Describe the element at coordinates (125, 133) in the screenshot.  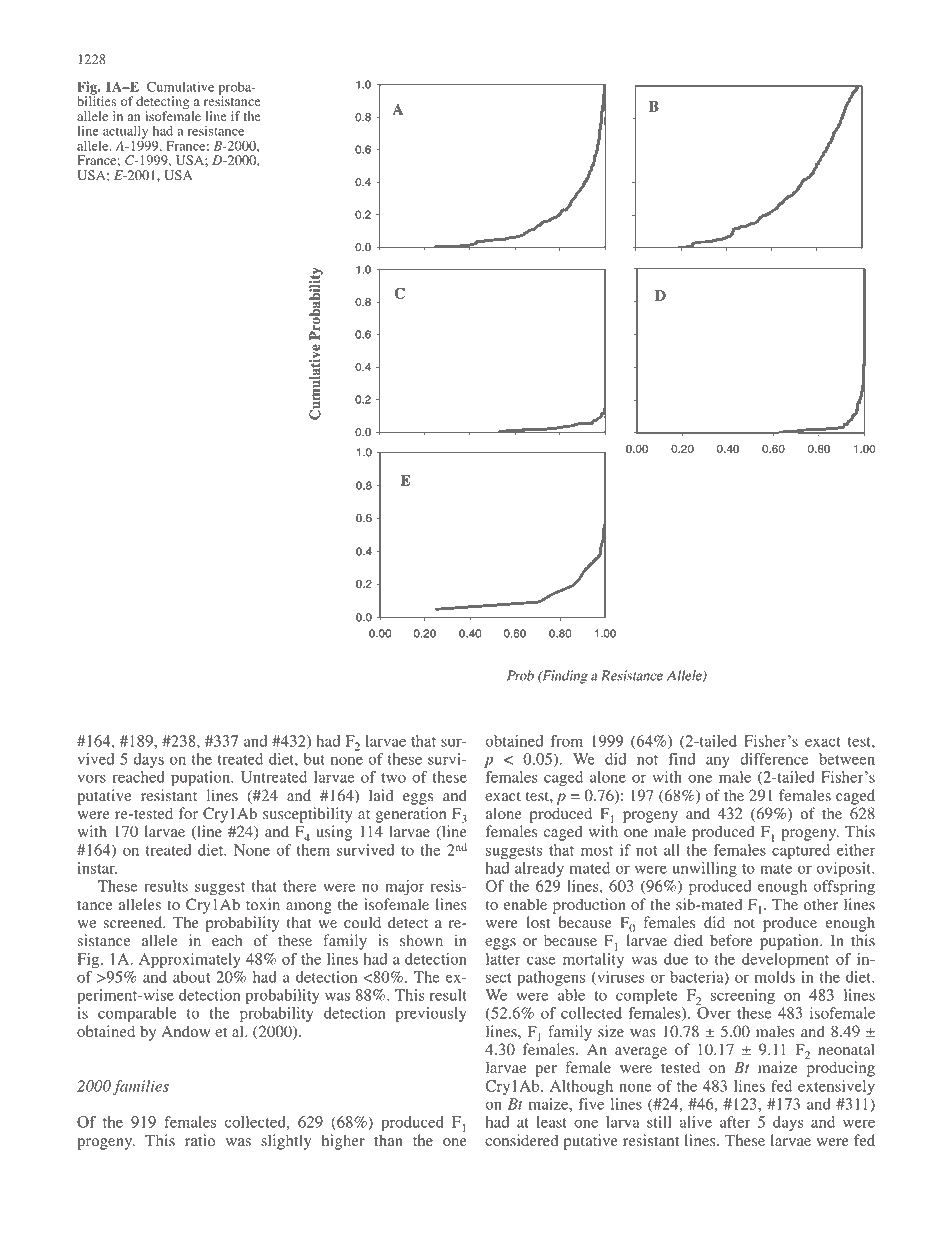
I see `actually` at that location.
